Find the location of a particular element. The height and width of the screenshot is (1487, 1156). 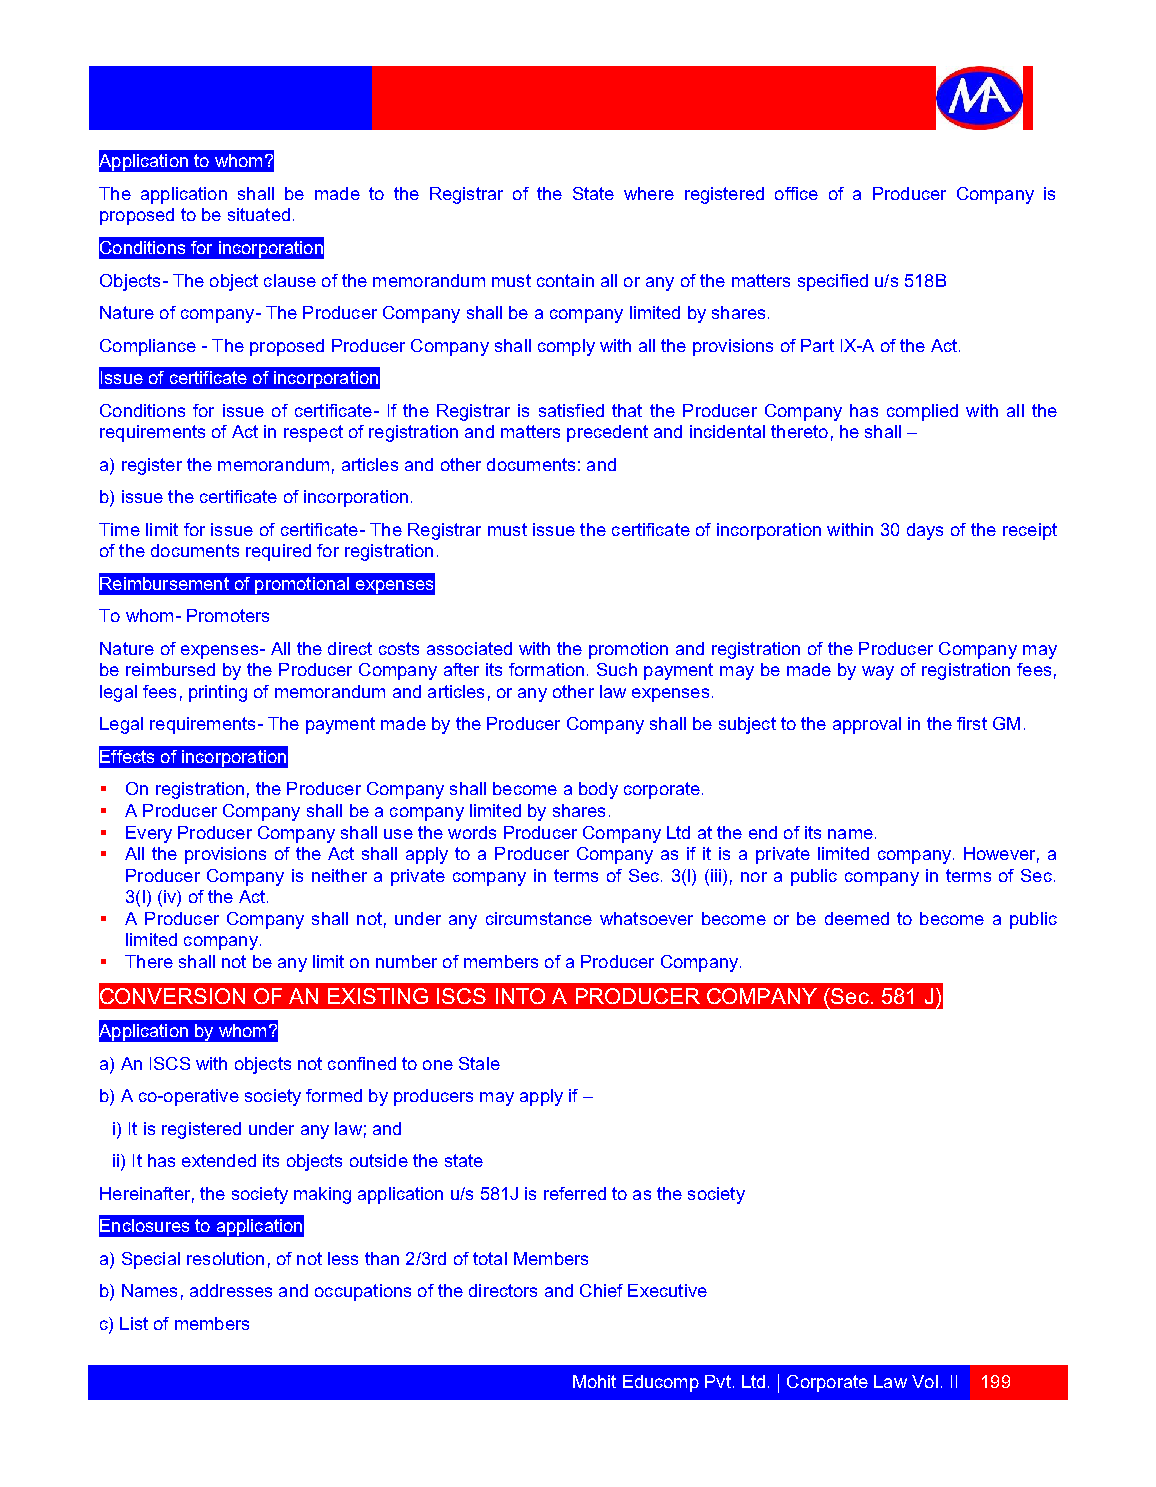

situated is located at coordinates (259, 214).
